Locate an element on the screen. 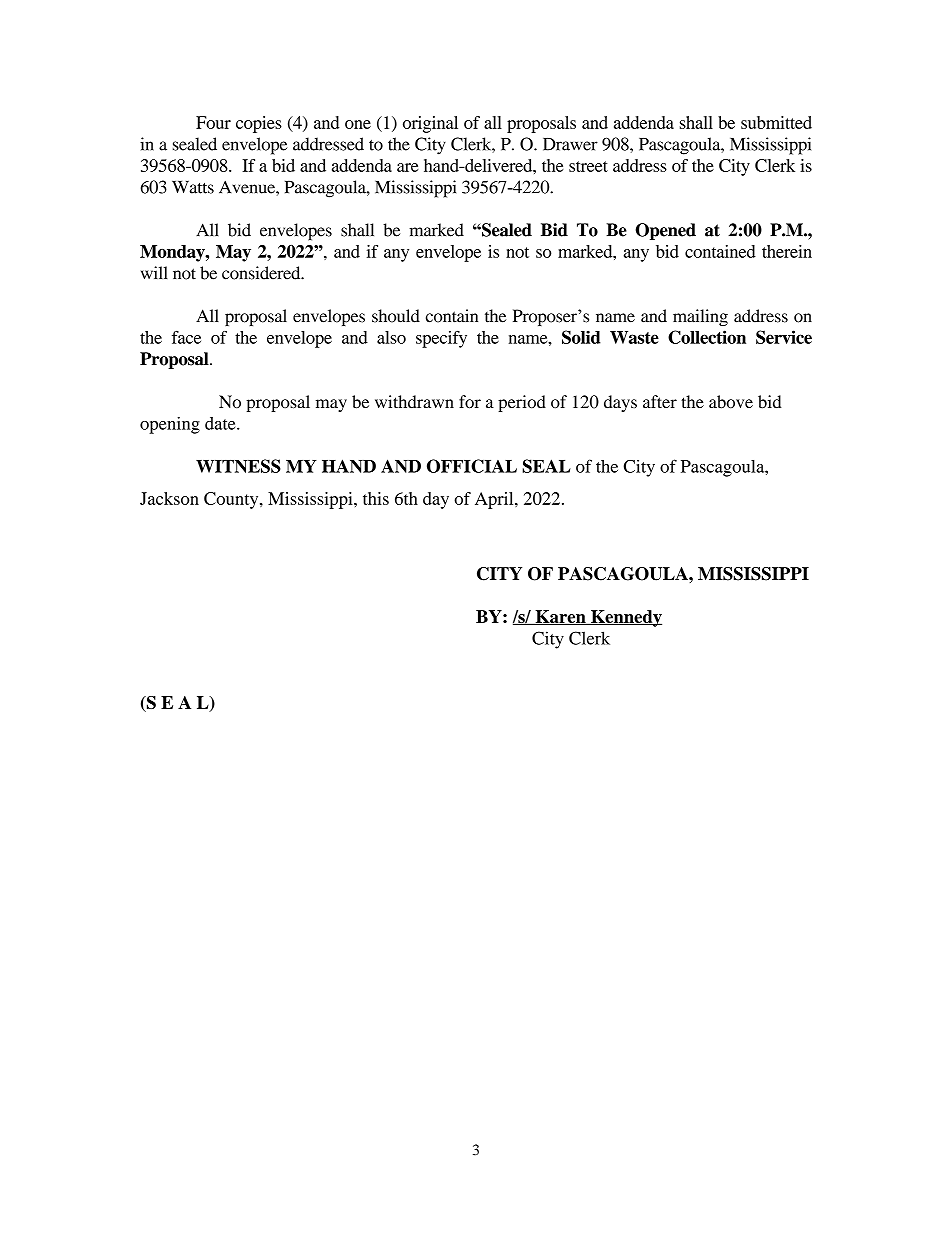 Image resolution: width=952 pixels, height=1233 pixels. Karen is located at coordinates (560, 617).
